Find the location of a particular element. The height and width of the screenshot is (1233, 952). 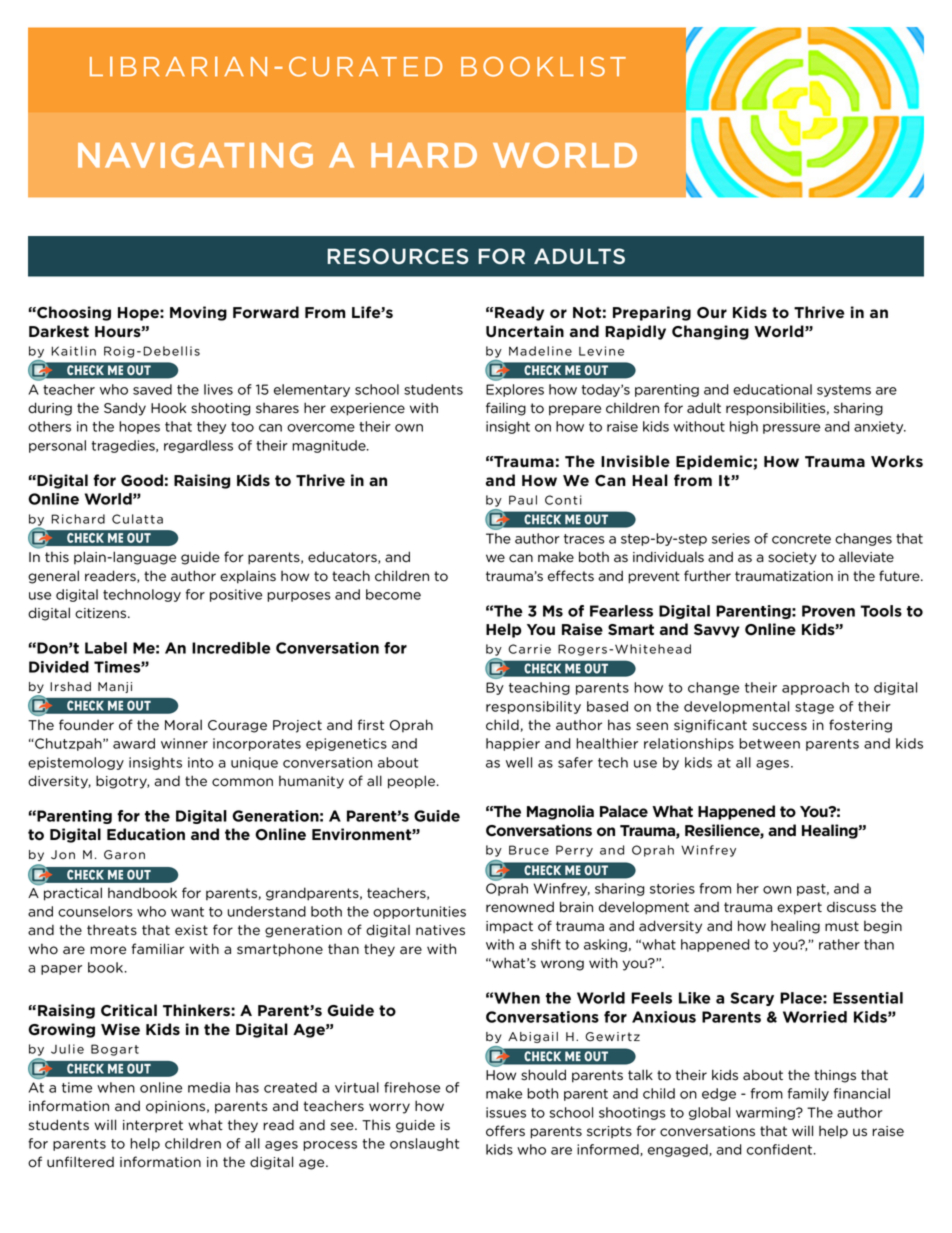

approach is located at coordinates (815, 688).
